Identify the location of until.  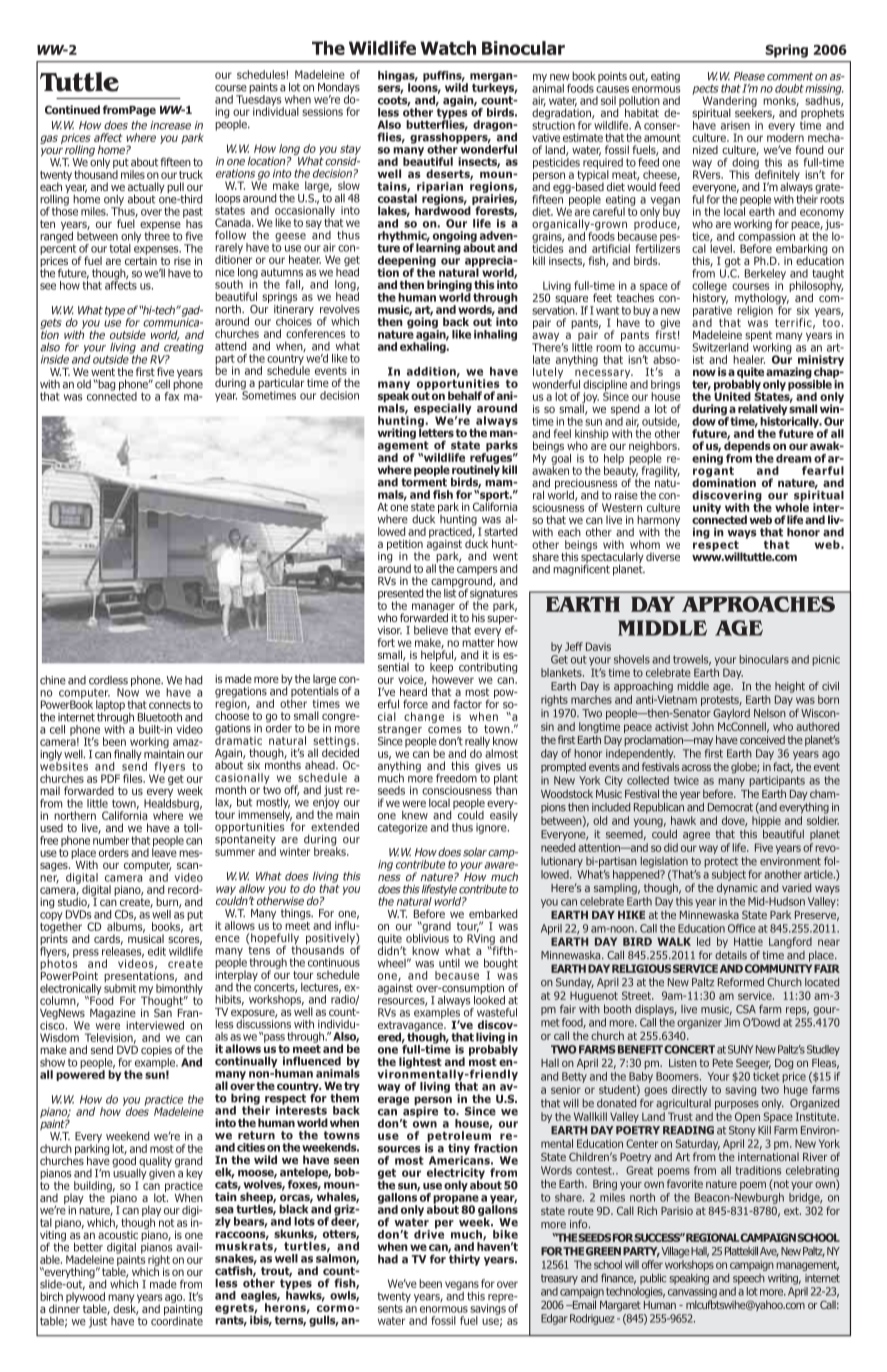
(449, 963).
